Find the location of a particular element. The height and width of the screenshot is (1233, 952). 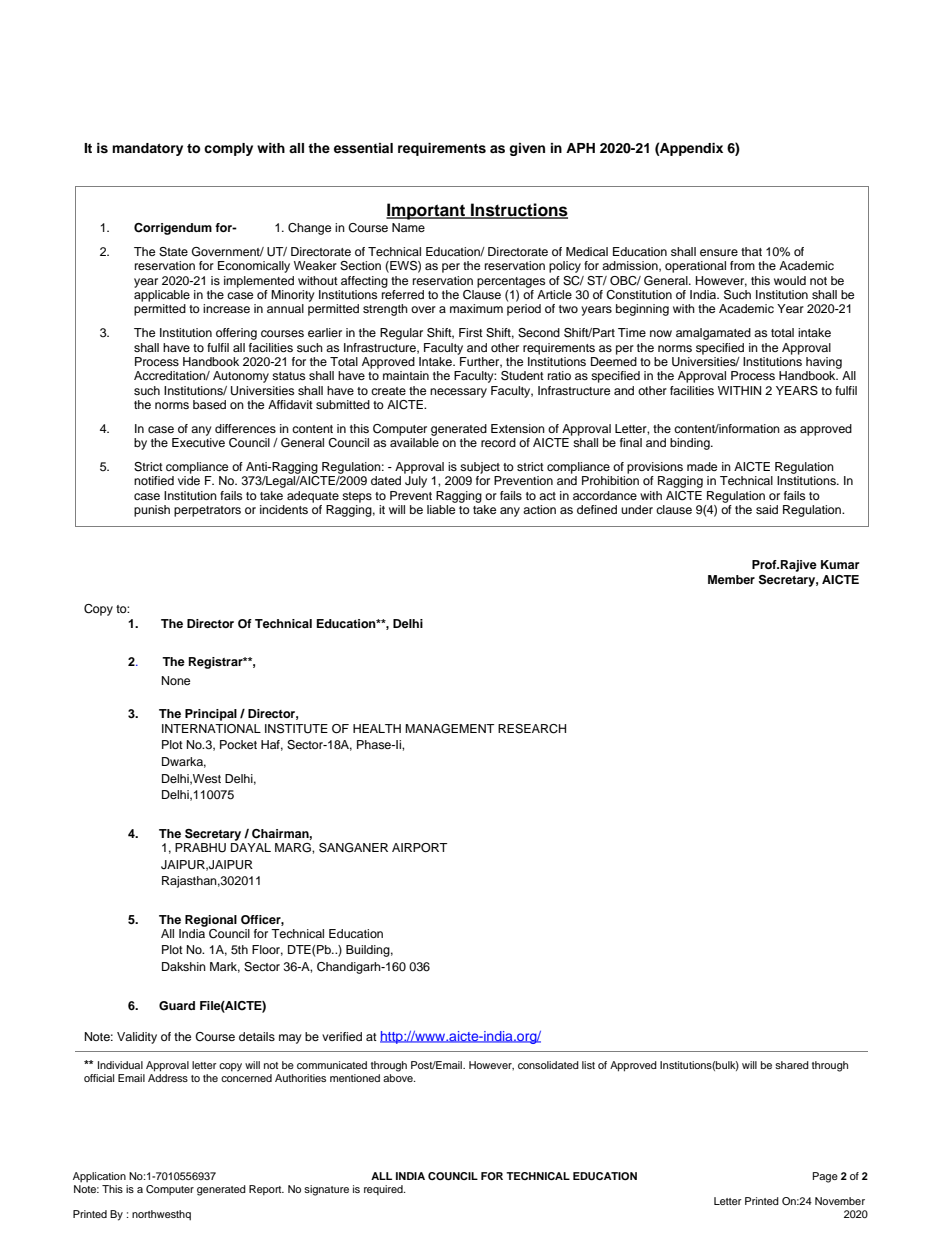

Important is located at coordinates (426, 211).
